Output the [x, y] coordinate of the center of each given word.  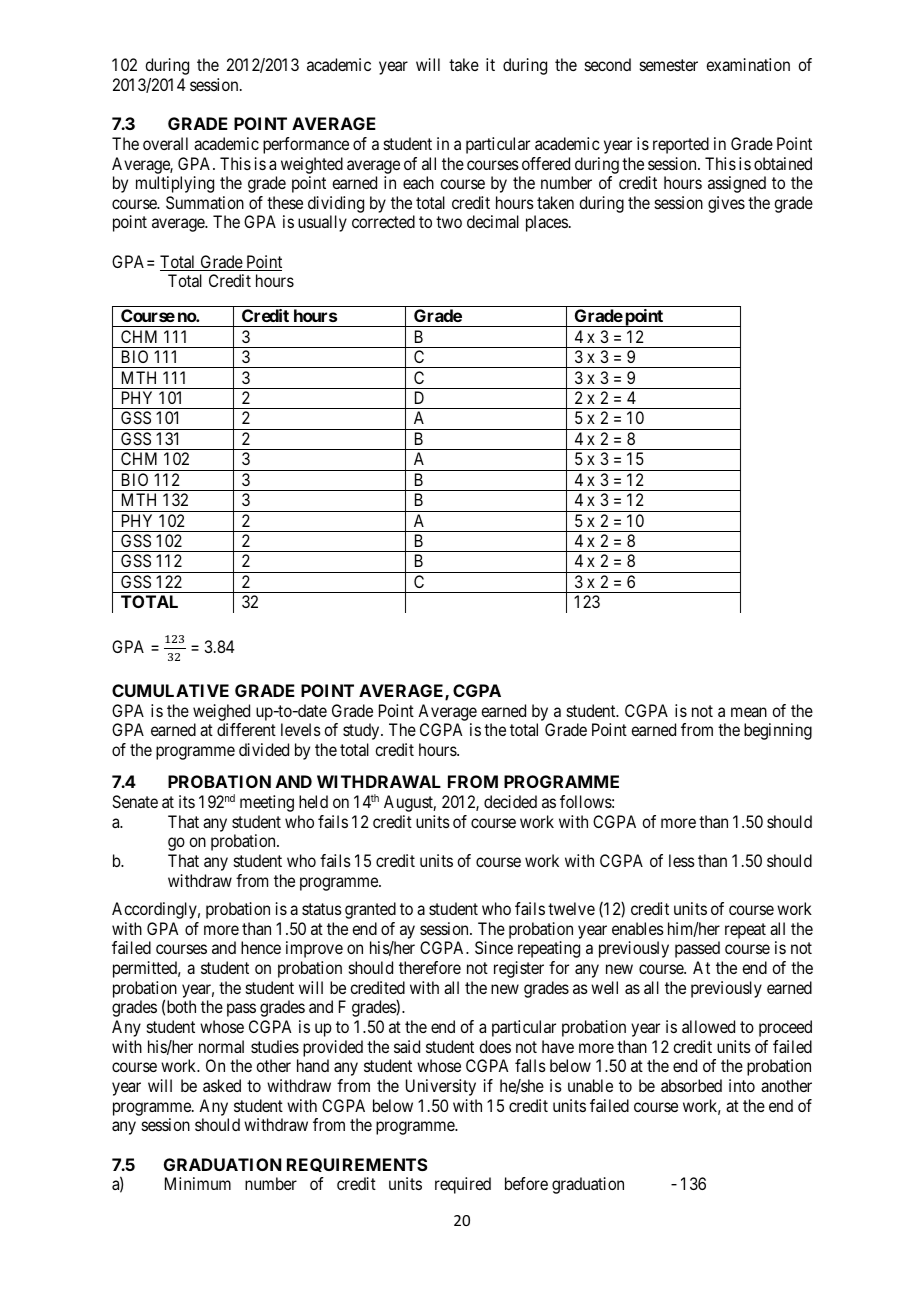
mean [749, 712]
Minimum [198, 1183]
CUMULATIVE [170, 690]
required [463, 1185]
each [418, 182]
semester [669, 65]
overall [165, 143]
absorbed [691, 1085]
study [362, 731]
